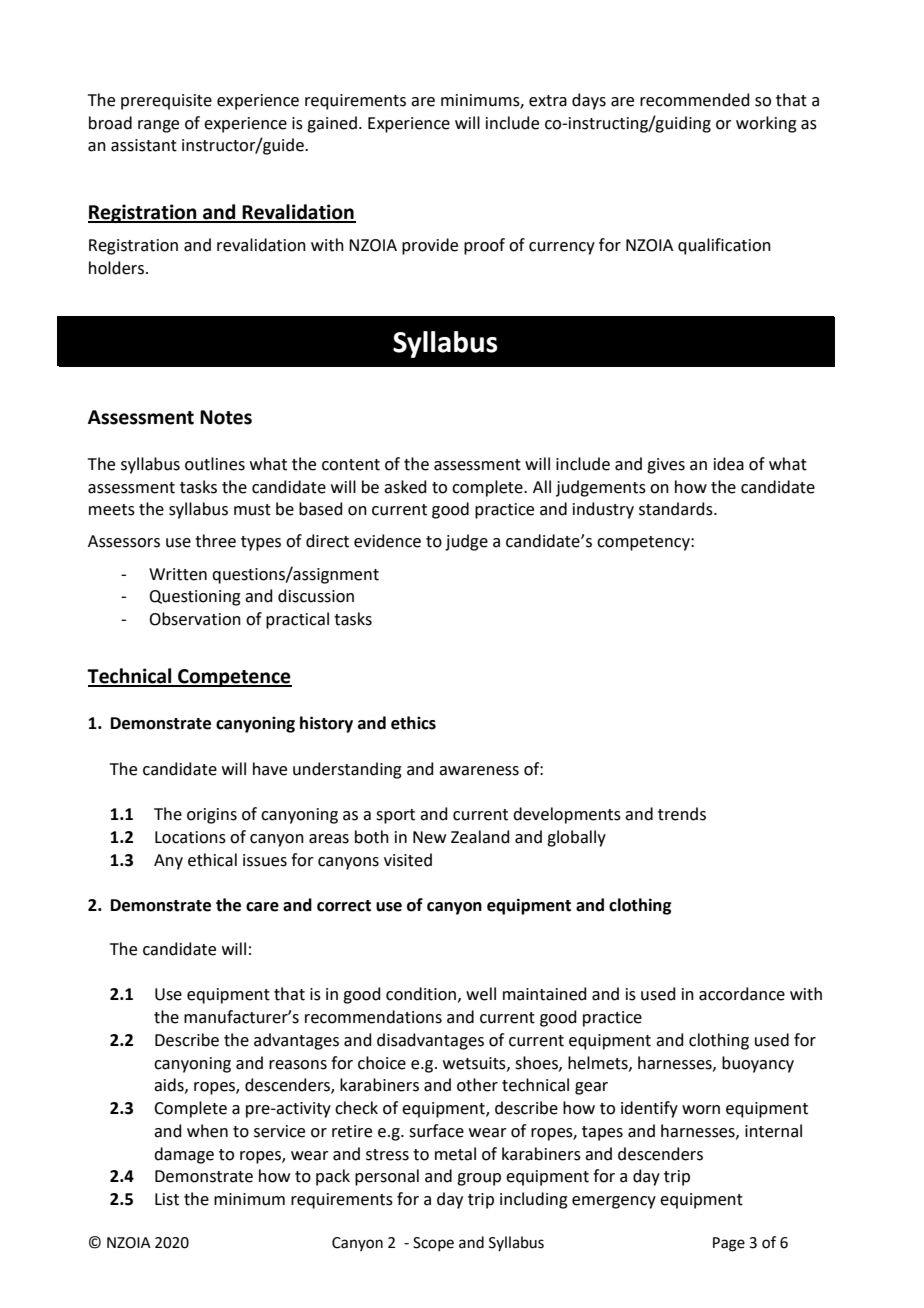 Image resolution: width=924 pixels, height=1308 pixels. What do you see at coordinates (421, 994) in the screenshot?
I see `condition` at bounding box center [421, 994].
